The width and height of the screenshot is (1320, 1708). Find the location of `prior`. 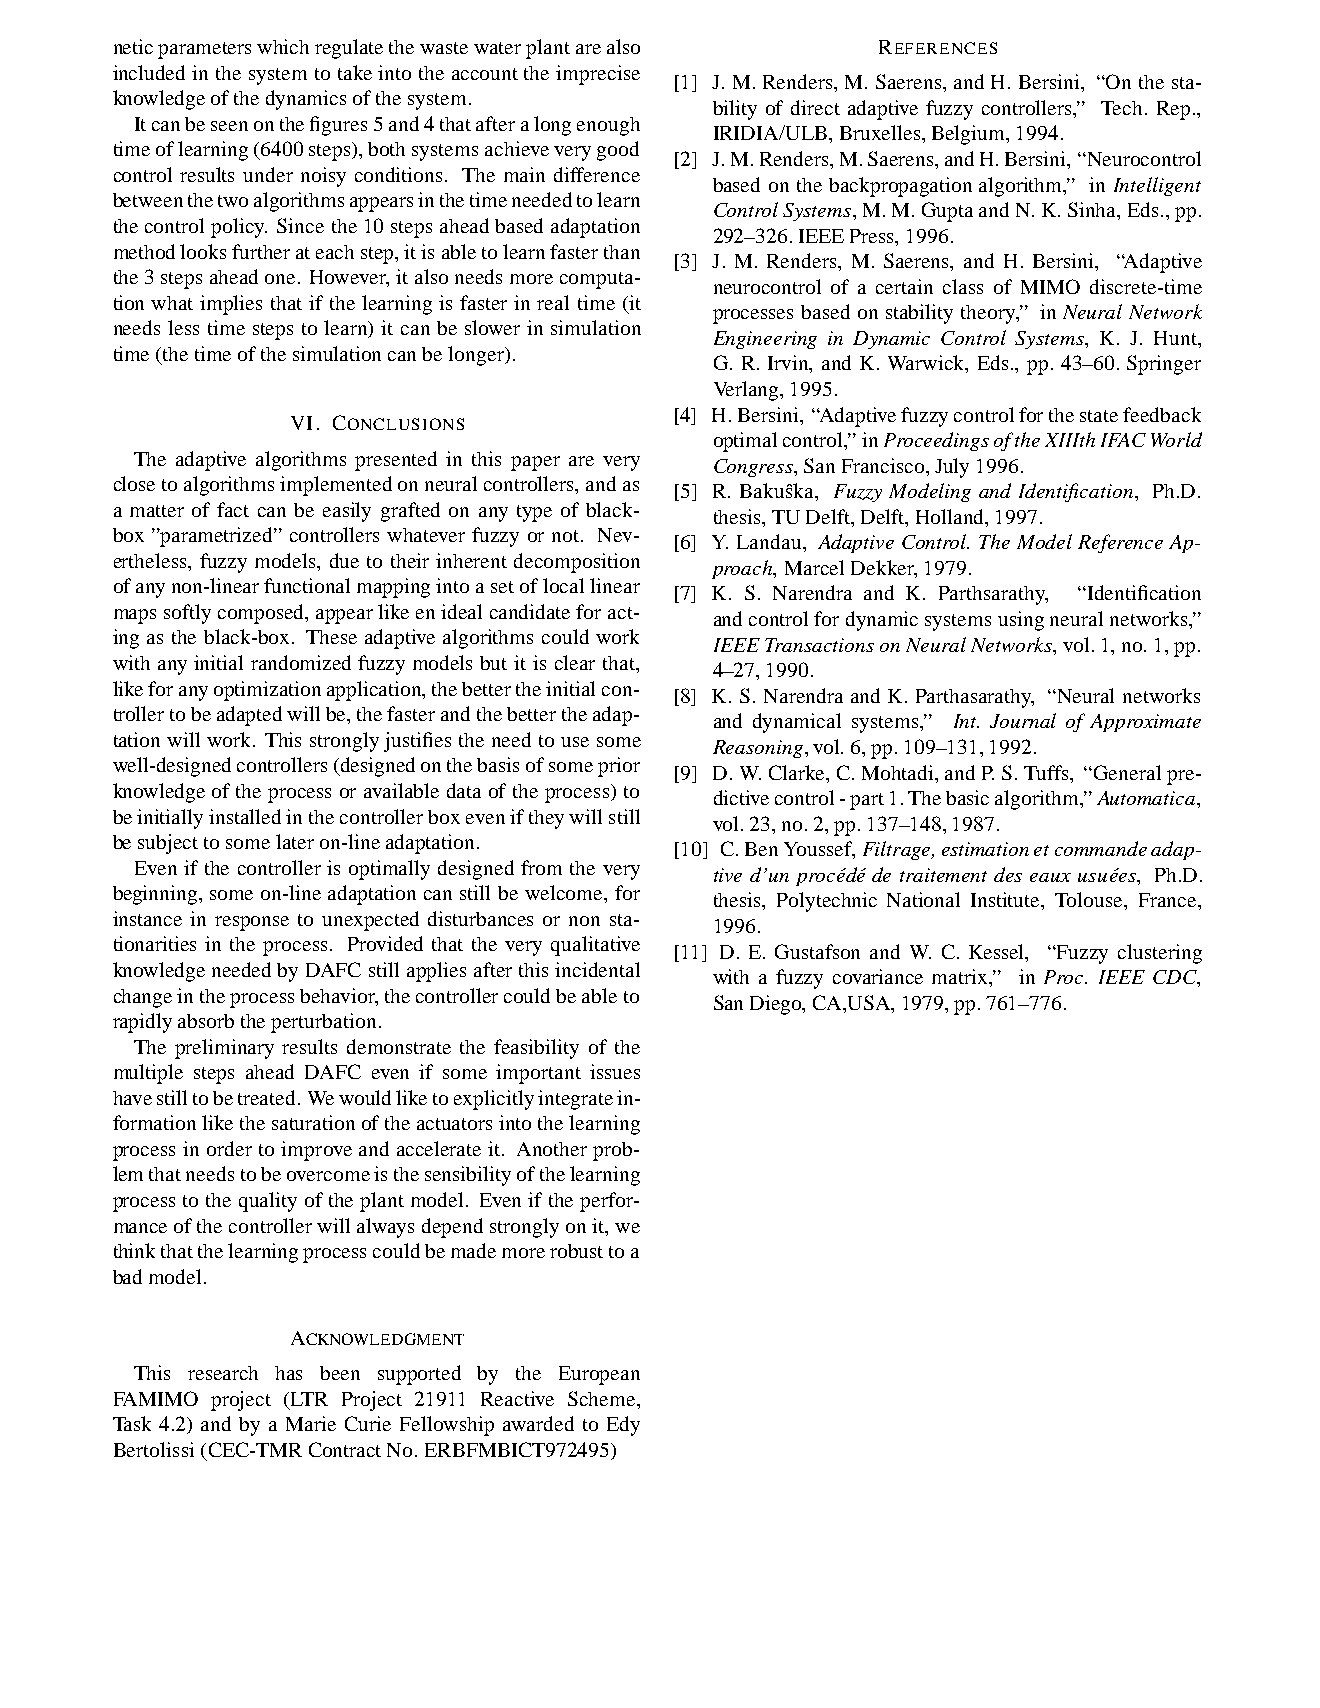

prior is located at coordinates (619, 767).
